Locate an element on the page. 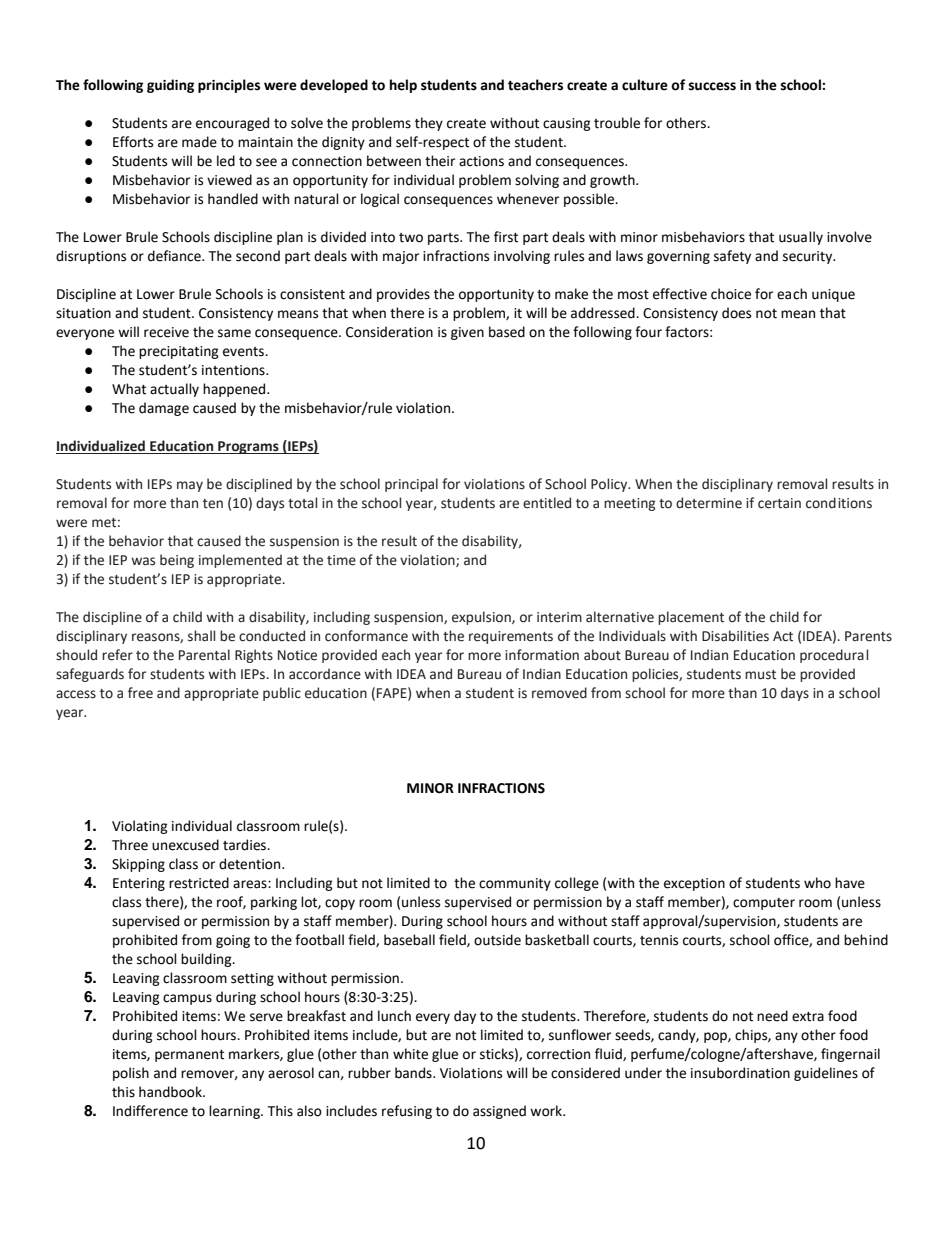 This page has height=1233, width=952. community is located at coordinates (515, 884).
